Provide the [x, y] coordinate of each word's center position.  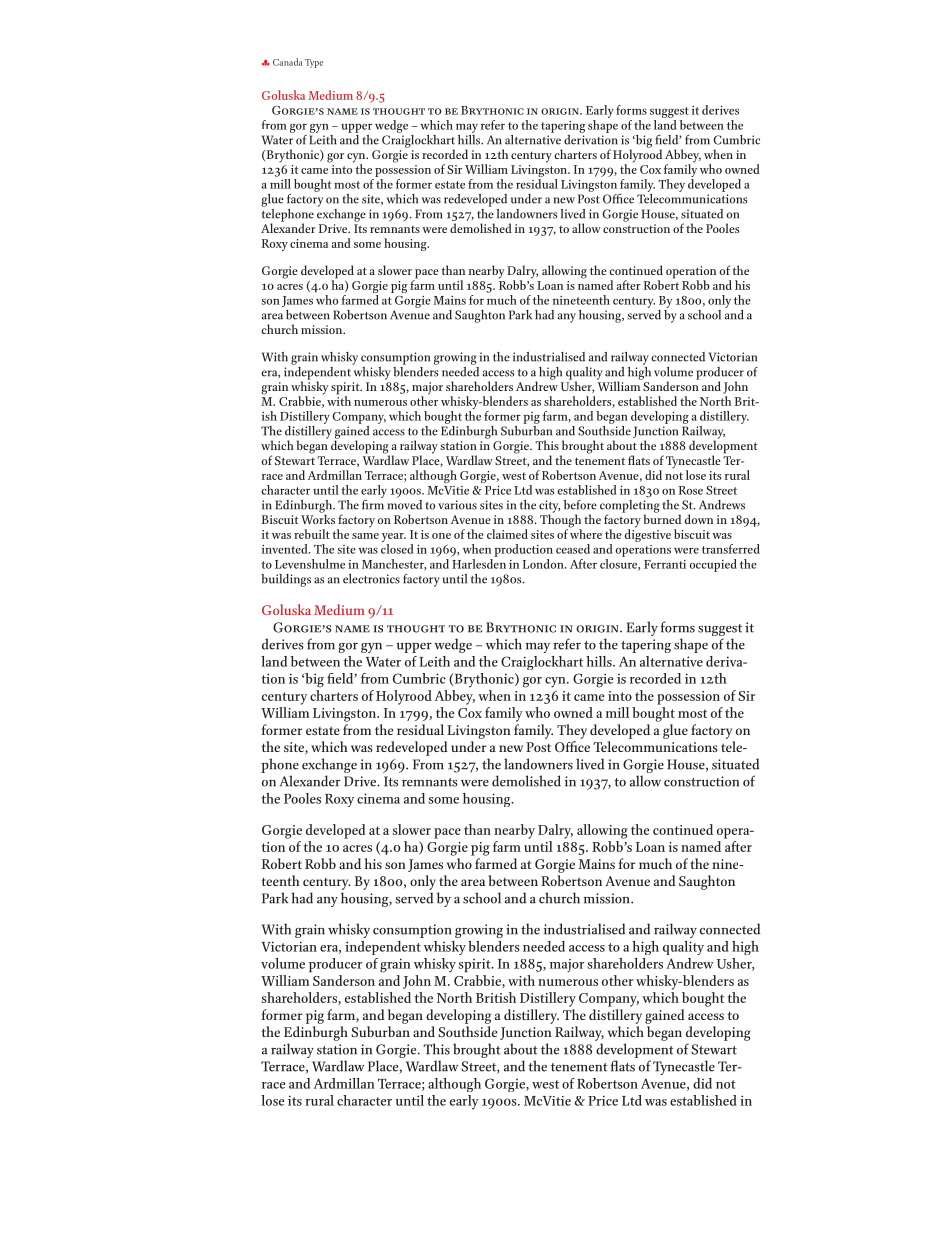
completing [629, 506]
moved [405, 503]
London [544, 564]
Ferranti [665, 564]
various [457, 505]
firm [373, 503]
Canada [287, 62]
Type [314, 63]
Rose [691, 490]
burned [662, 518]
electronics [371, 579]
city [549, 507]
